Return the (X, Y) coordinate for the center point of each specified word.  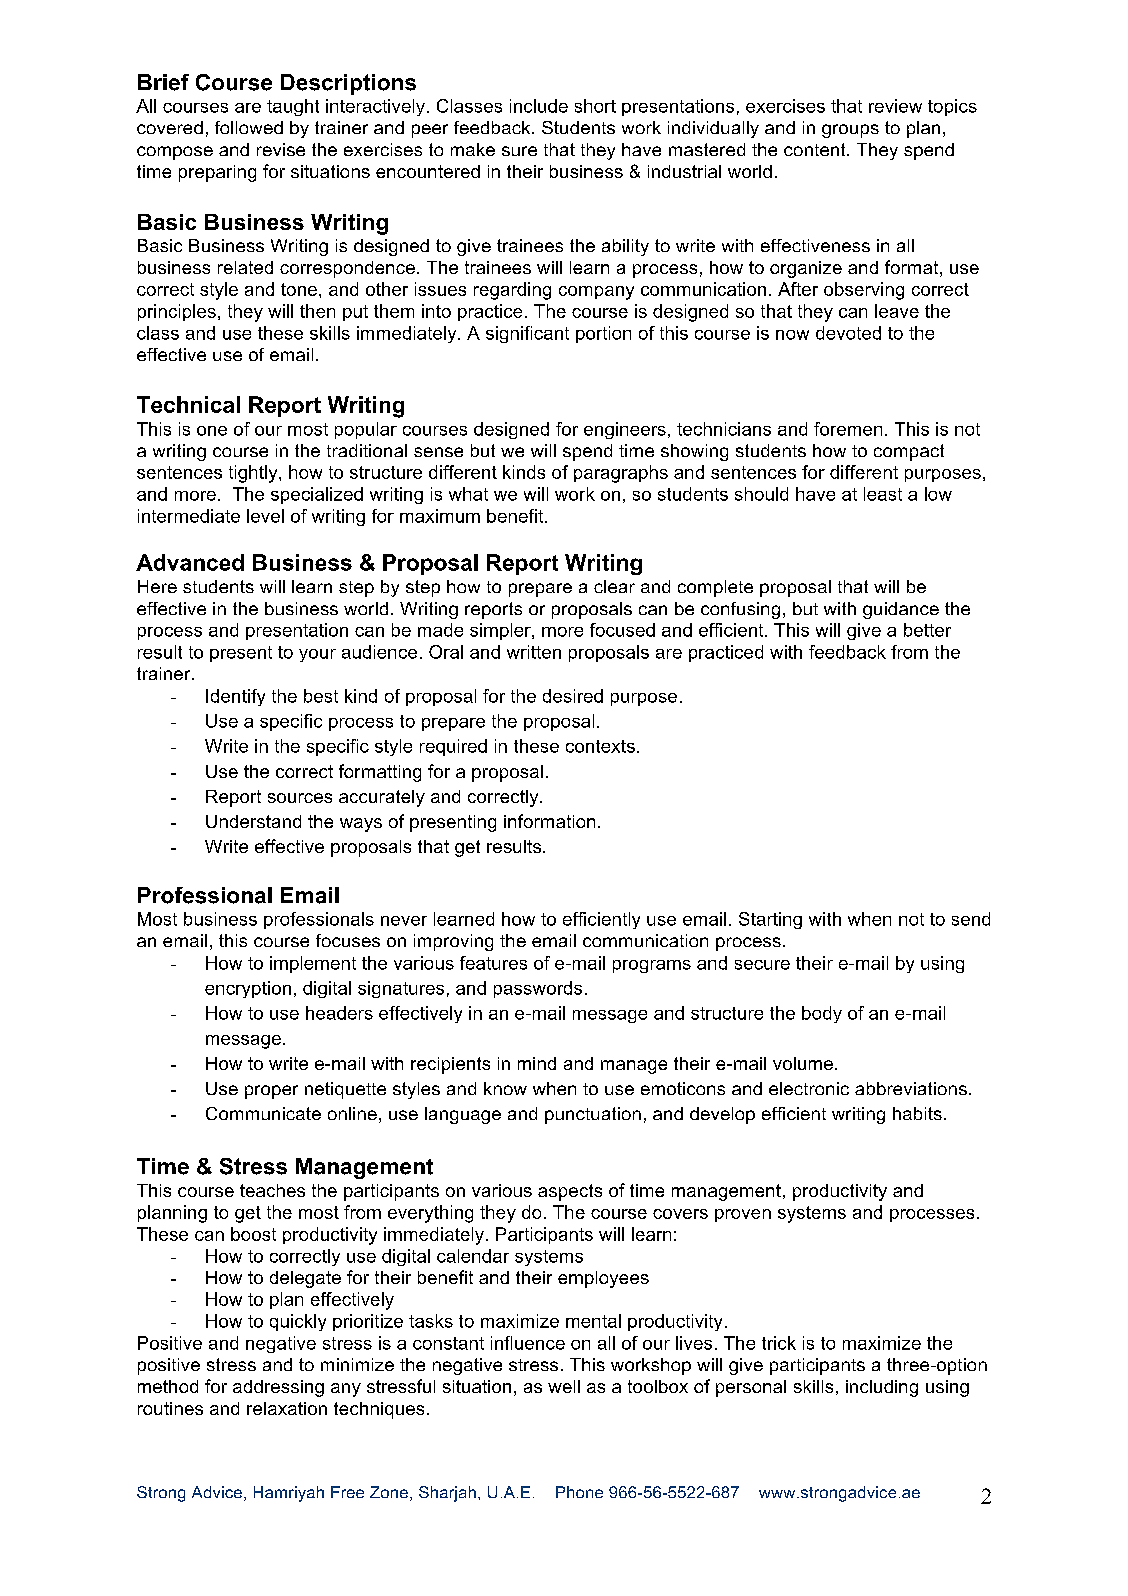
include (539, 106)
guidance (901, 610)
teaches (272, 1190)
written (534, 652)
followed (249, 127)
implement (313, 964)
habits (917, 1113)
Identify (235, 697)
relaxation (287, 1408)
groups (850, 131)
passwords (538, 989)
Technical (188, 404)
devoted (848, 333)
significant (527, 334)
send (971, 919)
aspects (570, 1192)
